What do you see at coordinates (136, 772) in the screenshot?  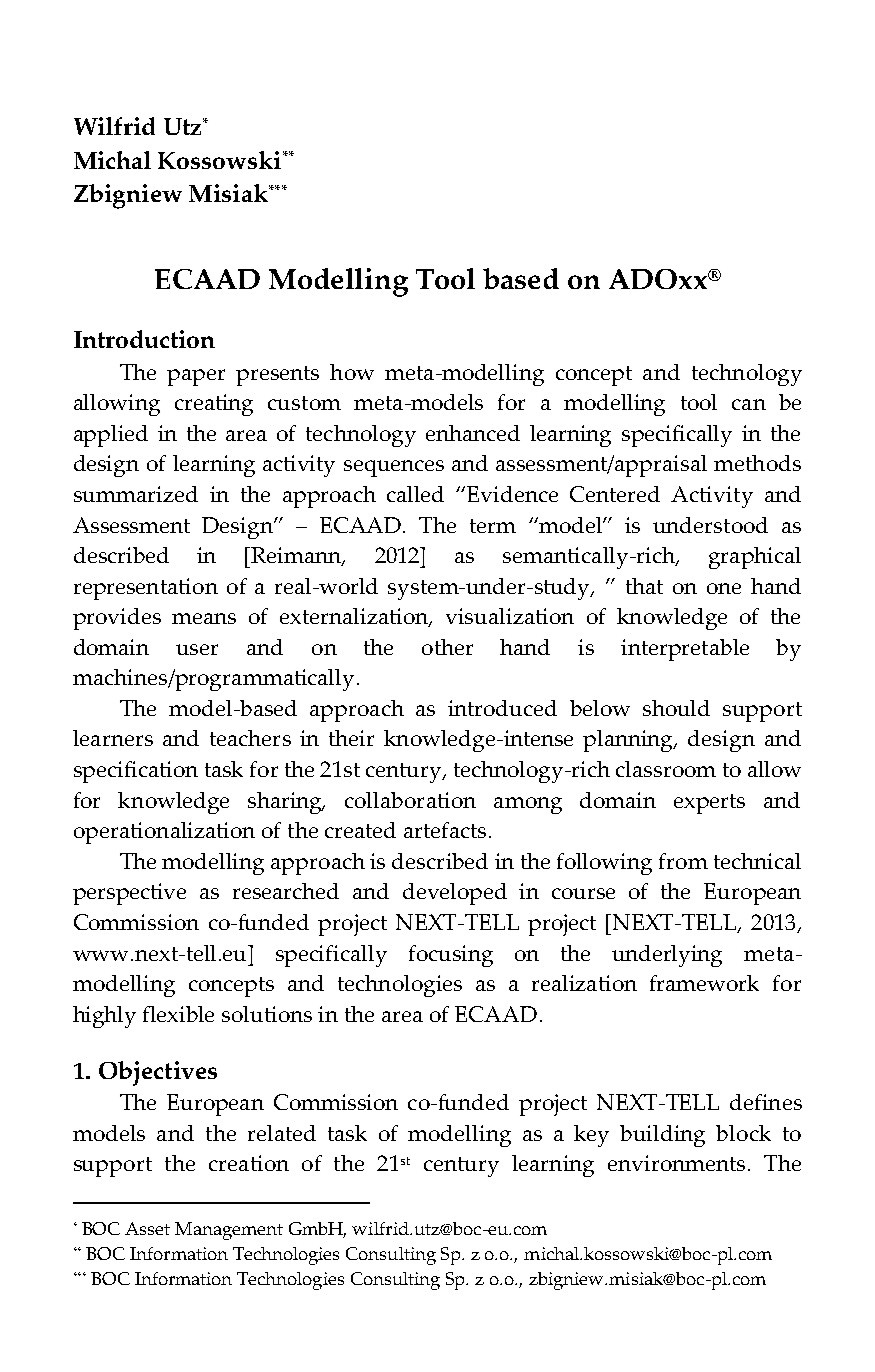 I see `specification` at bounding box center [136, 772].
